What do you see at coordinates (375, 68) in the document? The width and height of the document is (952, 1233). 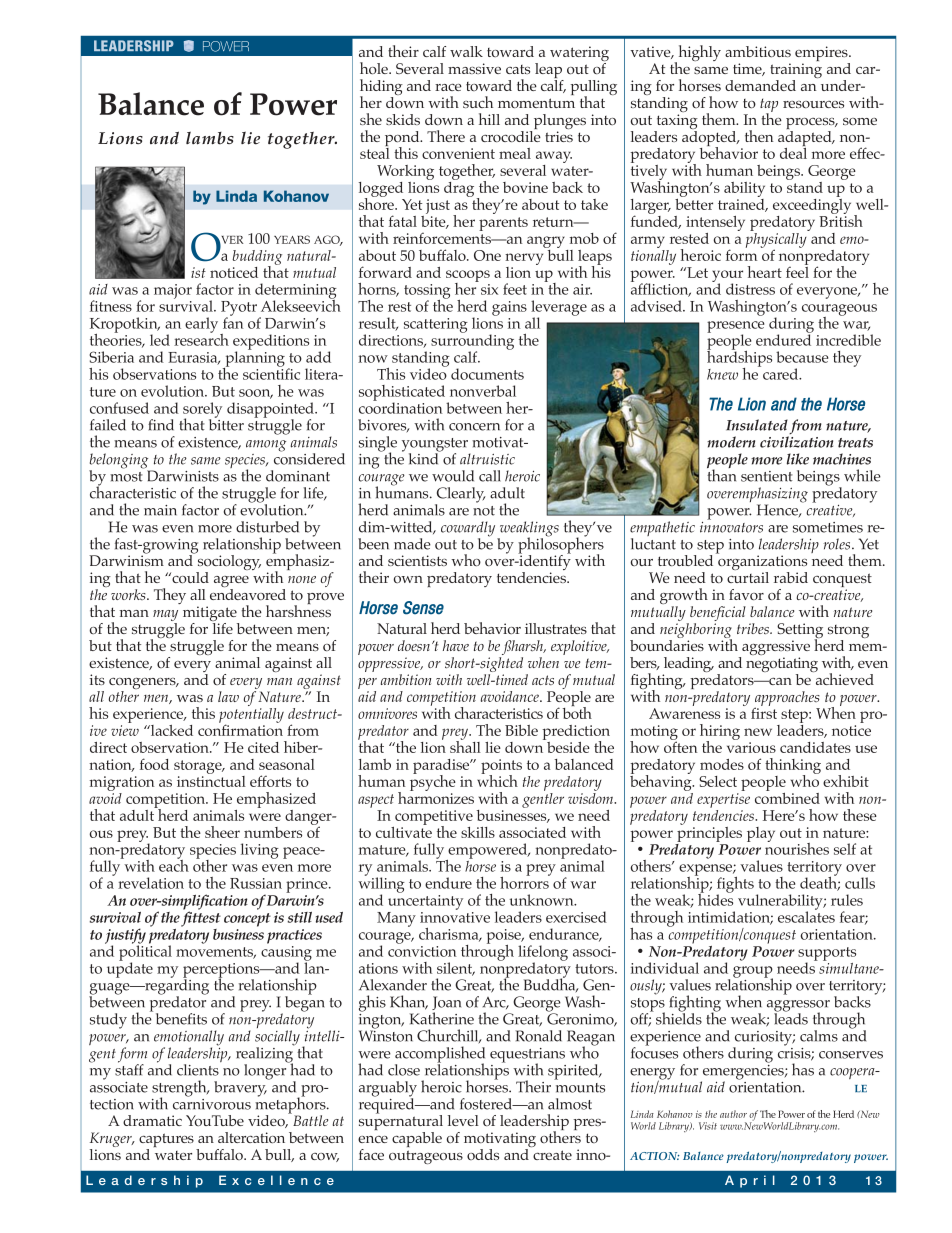 I see `hole` at bounding box center [375, 68].
